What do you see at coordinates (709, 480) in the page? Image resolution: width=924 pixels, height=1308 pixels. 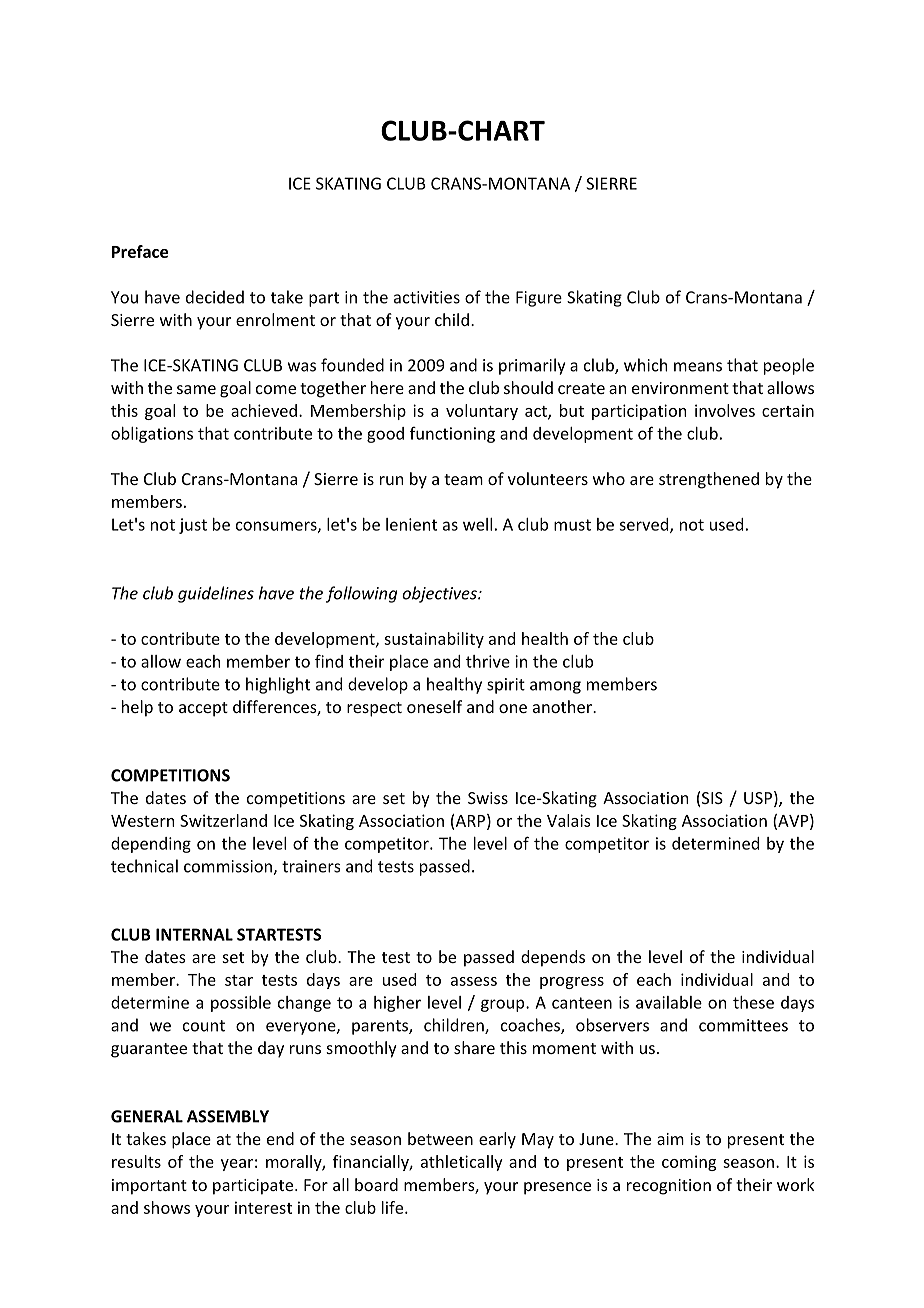 I see `strengthened` at bounding box center [709, 480].
